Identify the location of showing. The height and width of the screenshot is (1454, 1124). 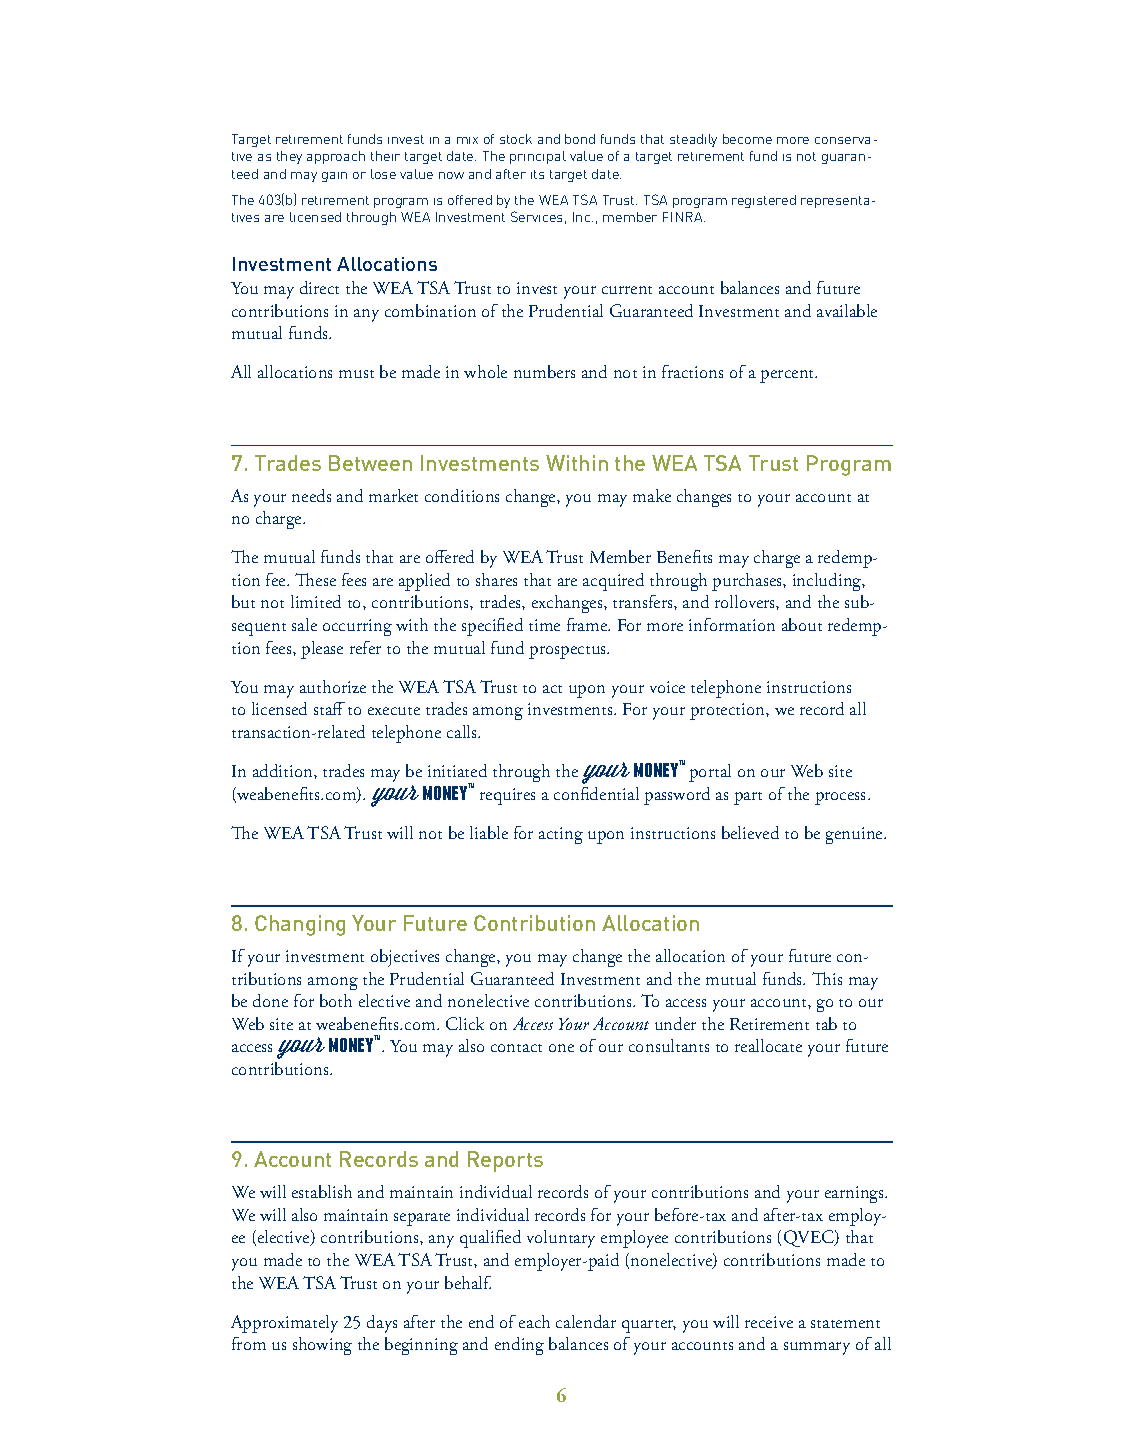
(322, 1346).
